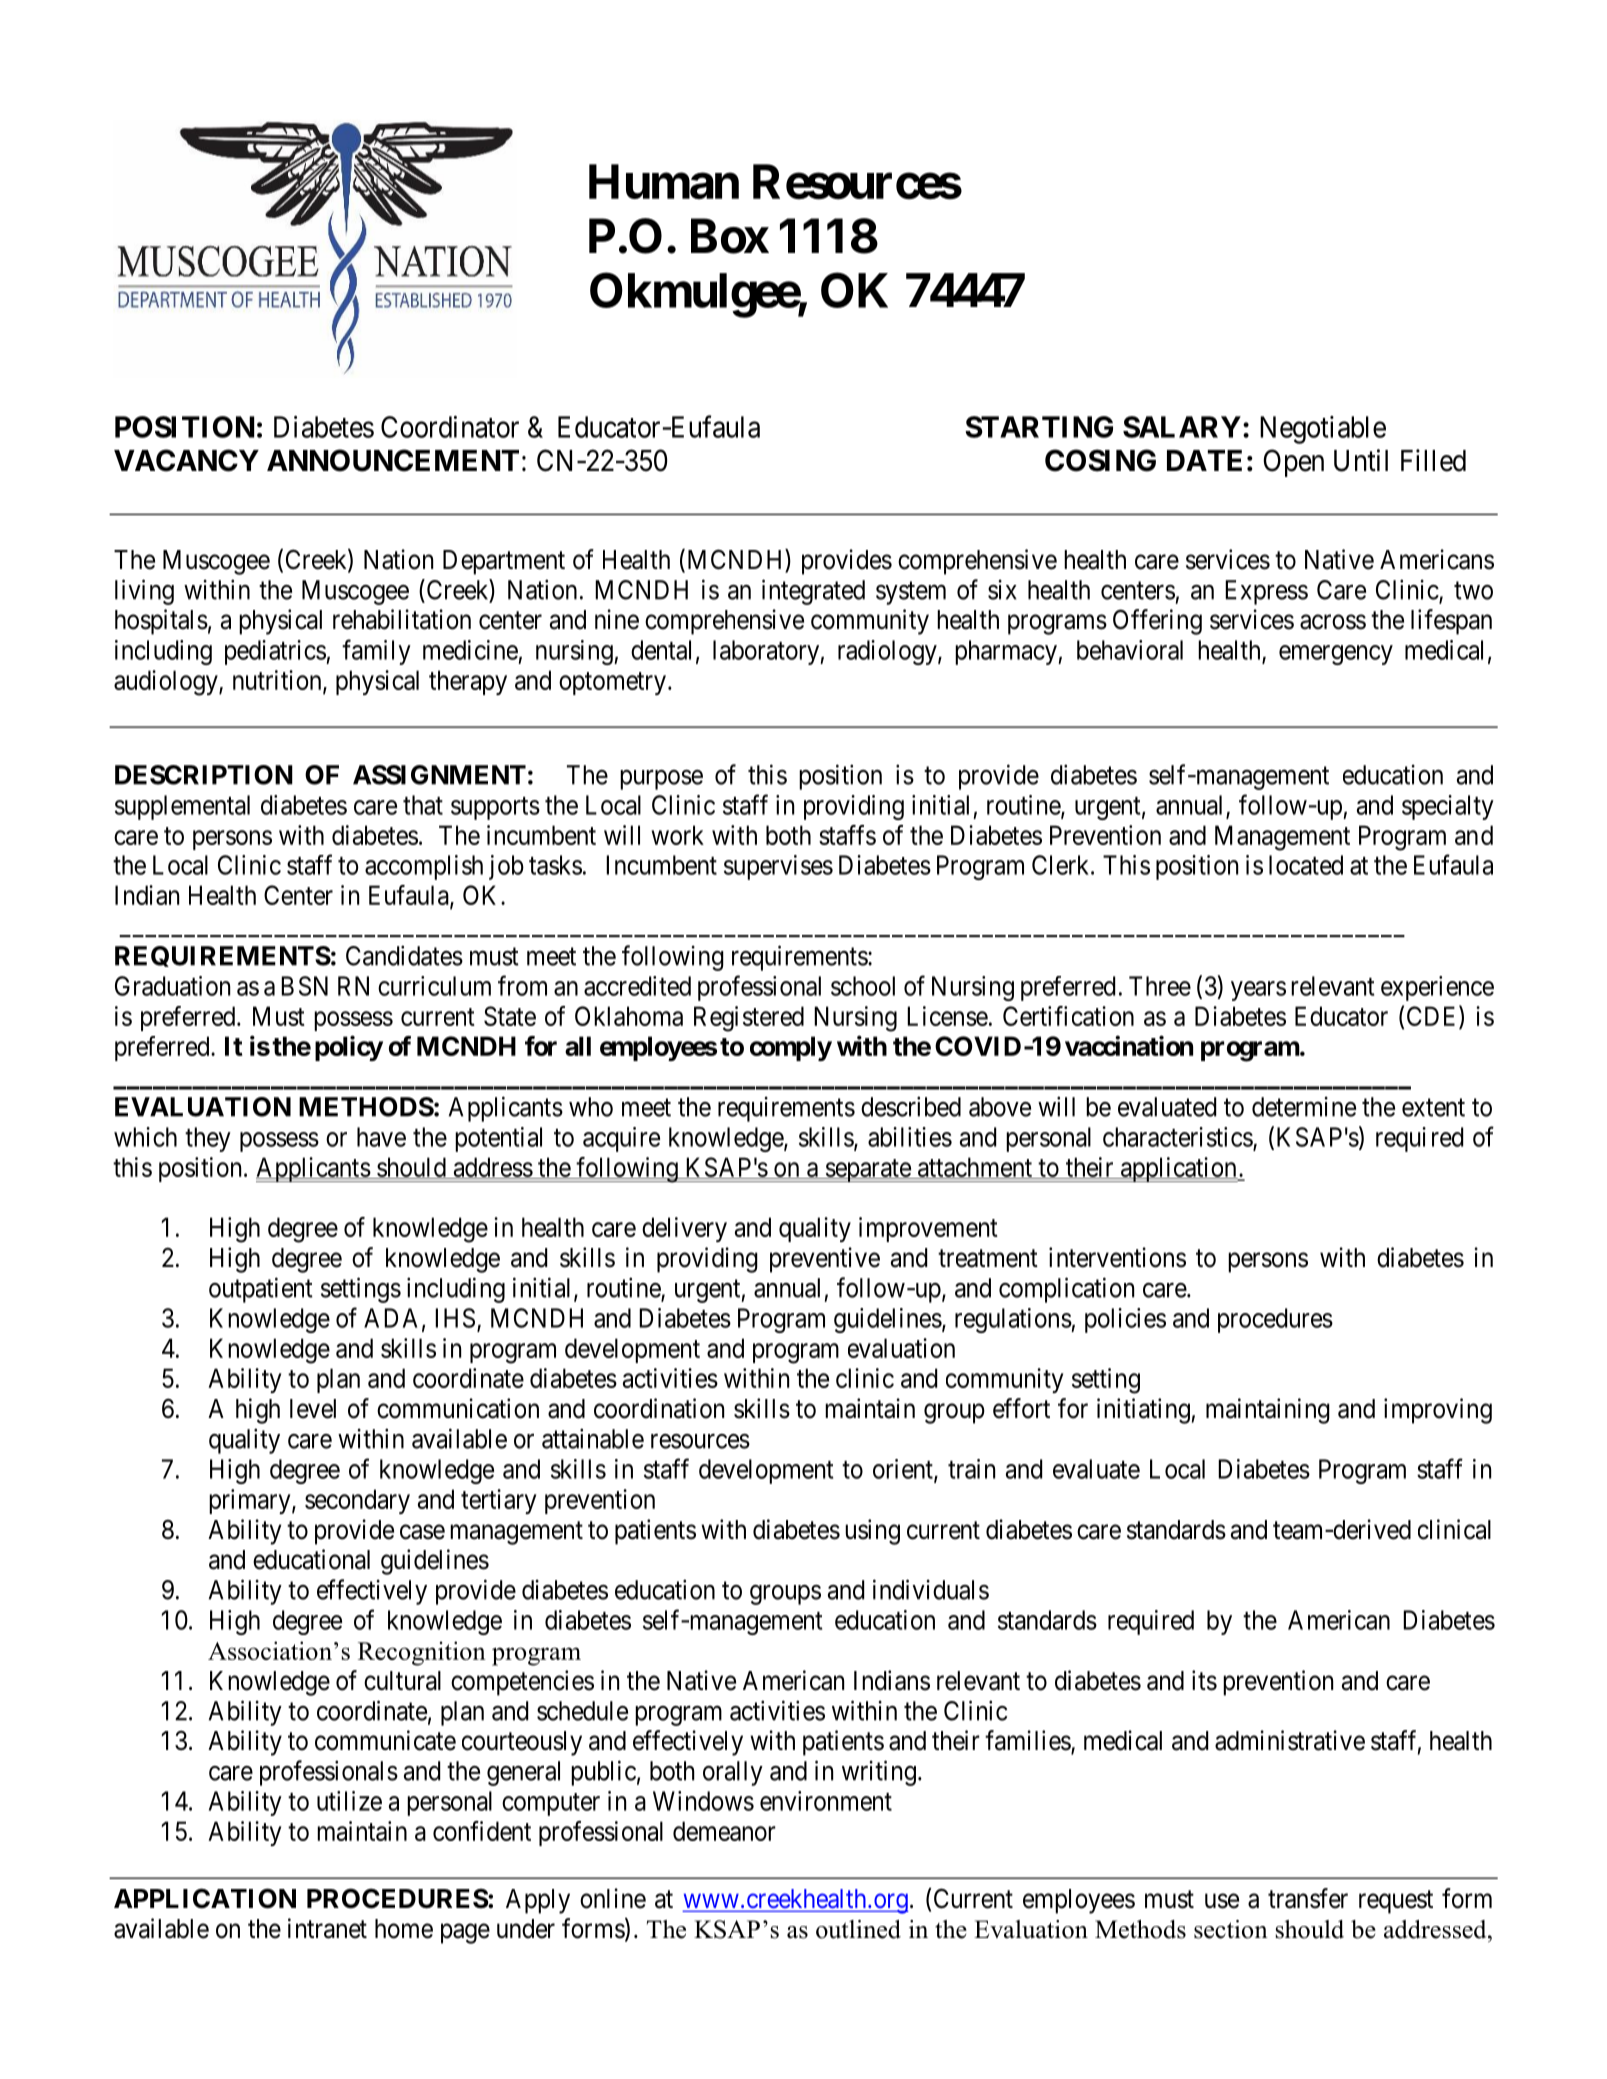 This screenshot has height=2079, width=1607. What do you see at coordinates (1308, 1898) in the screenshot?
I see `transfer` at bounding box center [1308, 1898].
